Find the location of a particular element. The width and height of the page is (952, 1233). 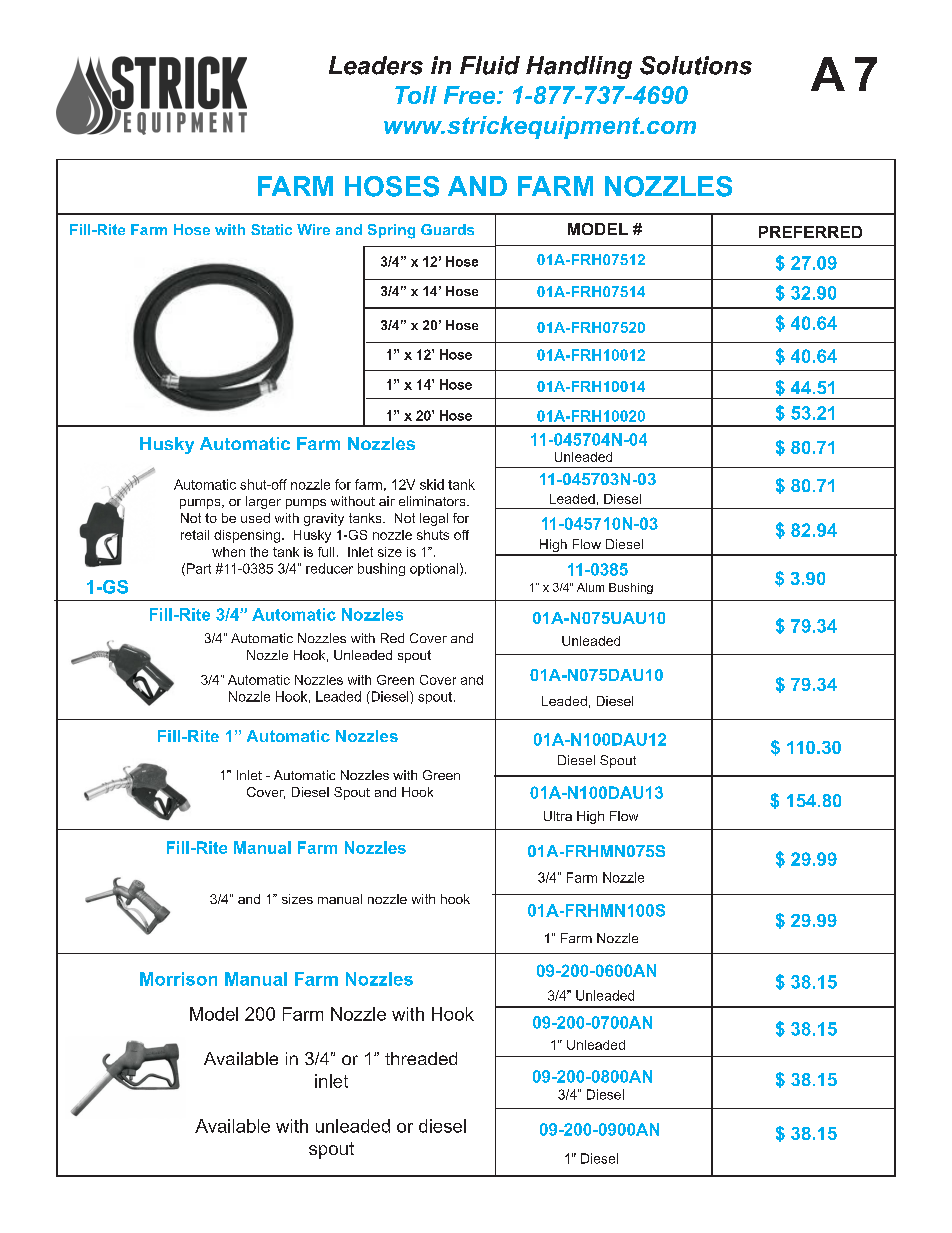

Static is located at coordinates (271, 229).
